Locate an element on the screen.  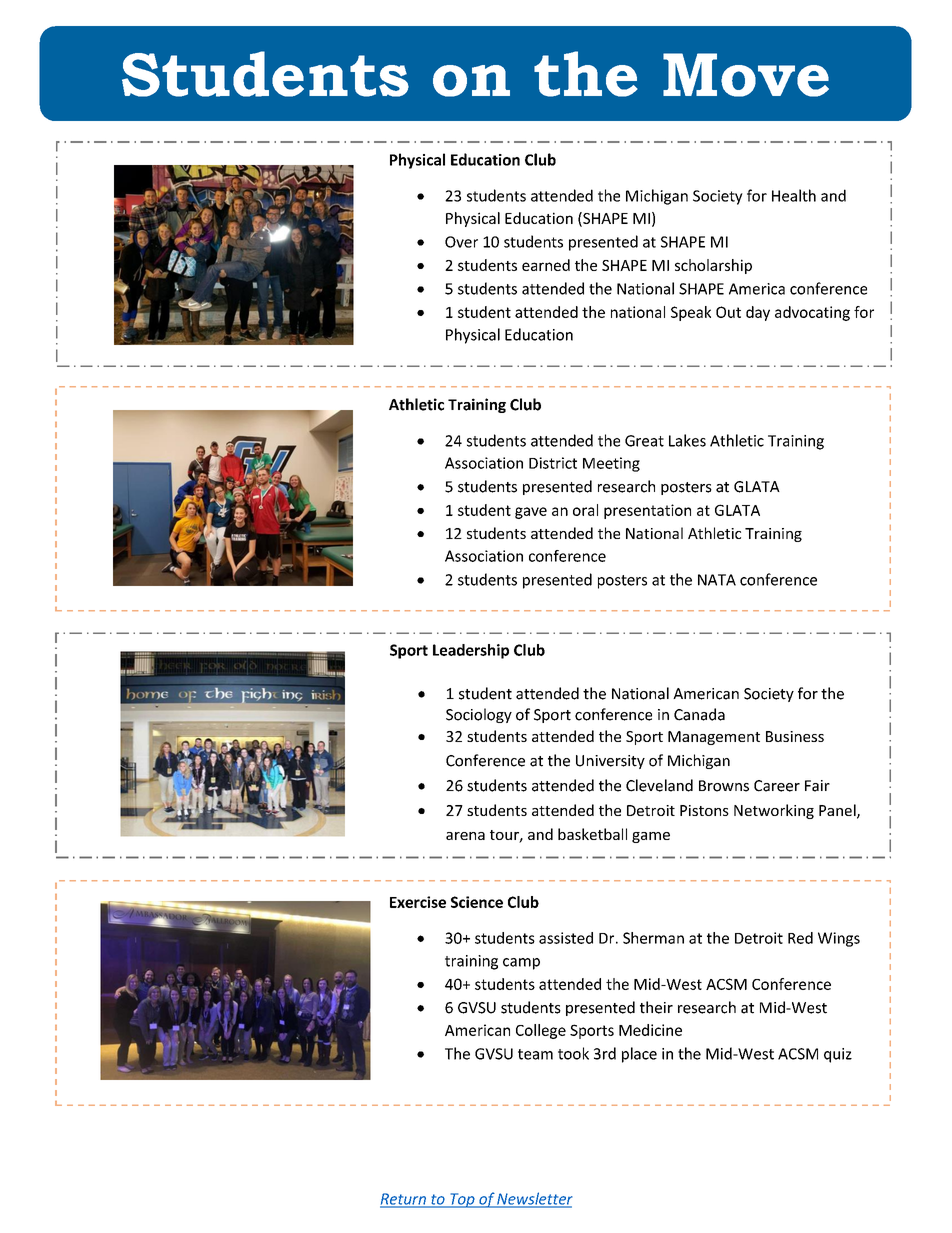
Science is located at coordinates (477, 902).
